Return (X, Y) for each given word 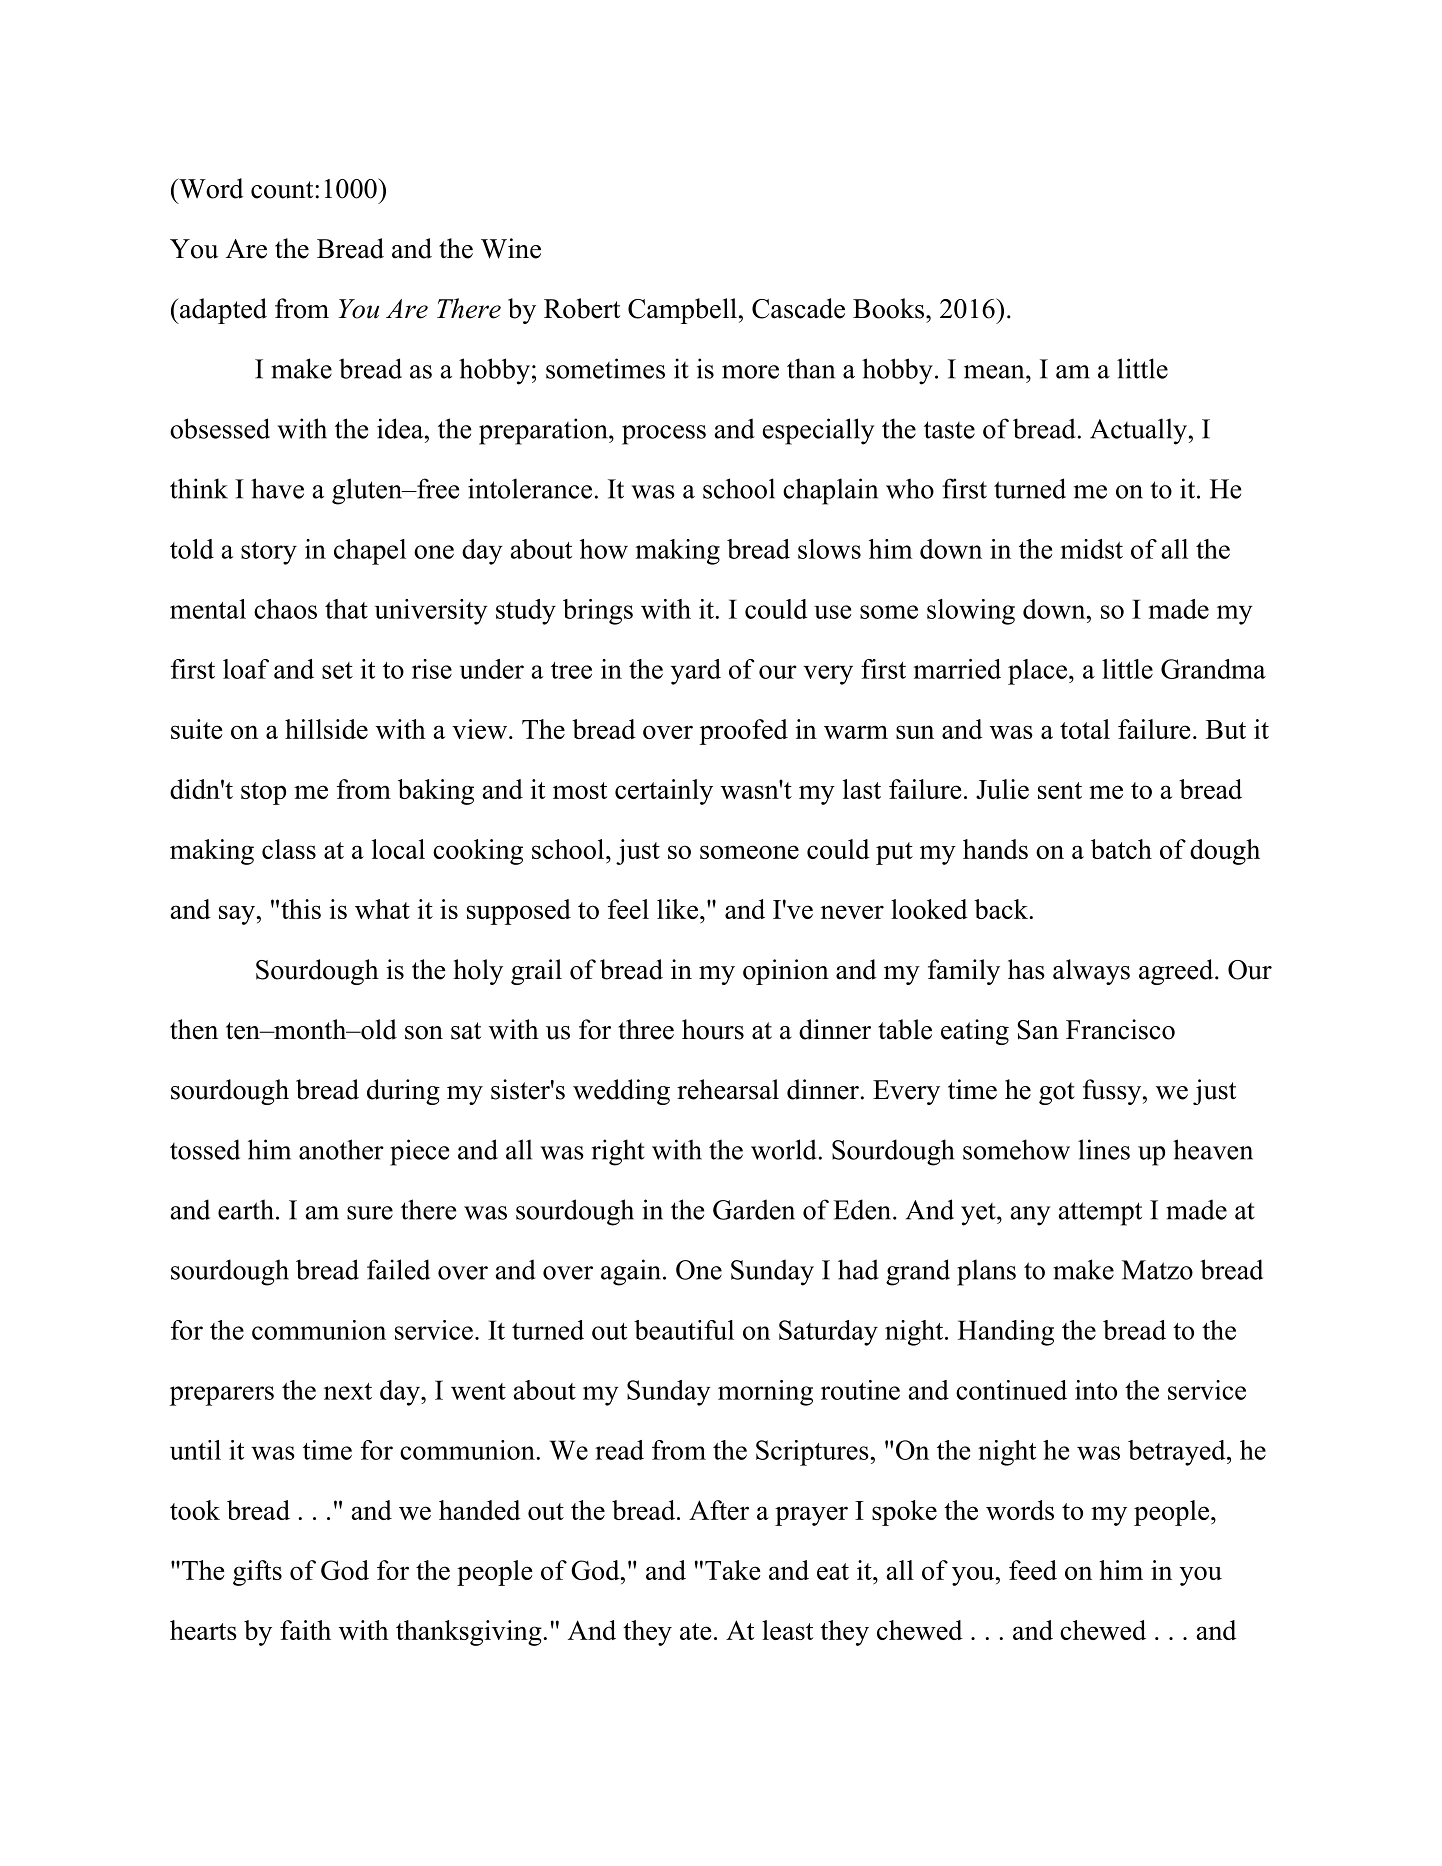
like (677, 909)
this (301, 909)
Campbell (682, 311)
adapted (222, 311)
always (1091, 972)
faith (305, 1630)
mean (995, 372)
